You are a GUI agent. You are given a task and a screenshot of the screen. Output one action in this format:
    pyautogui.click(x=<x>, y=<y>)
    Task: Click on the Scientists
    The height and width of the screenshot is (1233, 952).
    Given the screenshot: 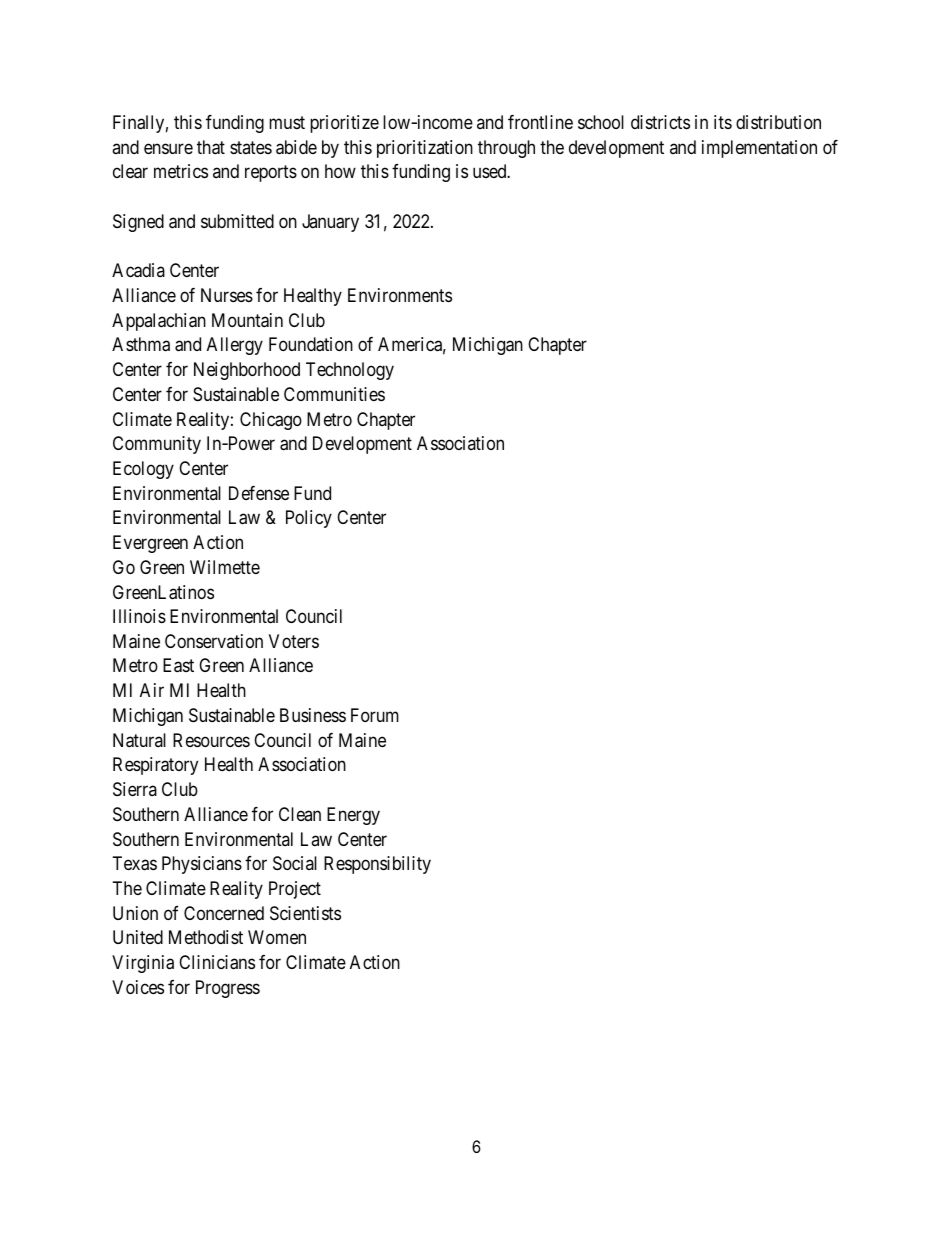 What is the action you would take?
    pyautogui.click(x=305, y=913)
